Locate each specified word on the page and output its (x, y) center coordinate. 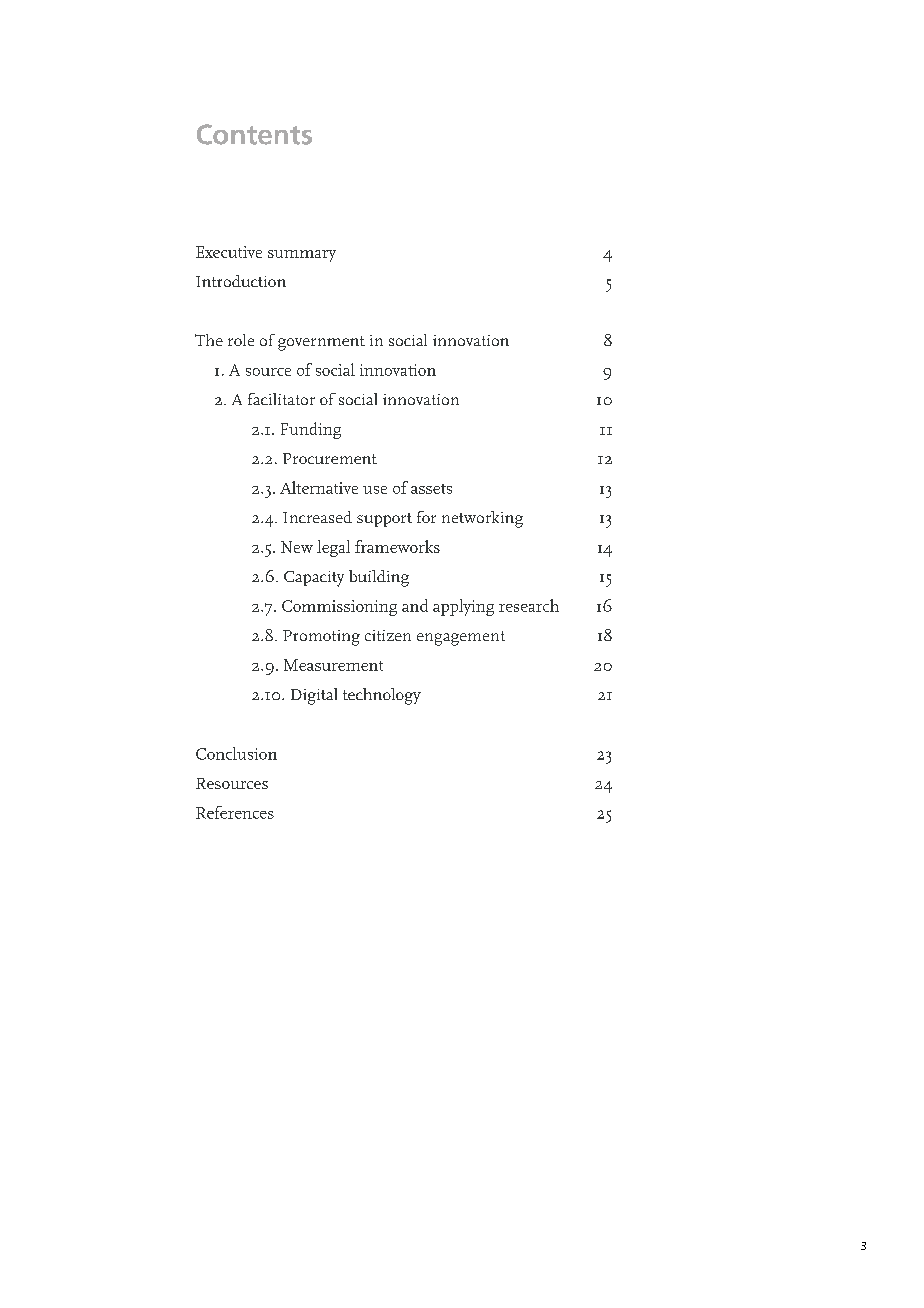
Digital (314, 696)
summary (302, 256)
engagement (461, 638)
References (235, 812)
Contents (254, 134)
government (321, 343)
